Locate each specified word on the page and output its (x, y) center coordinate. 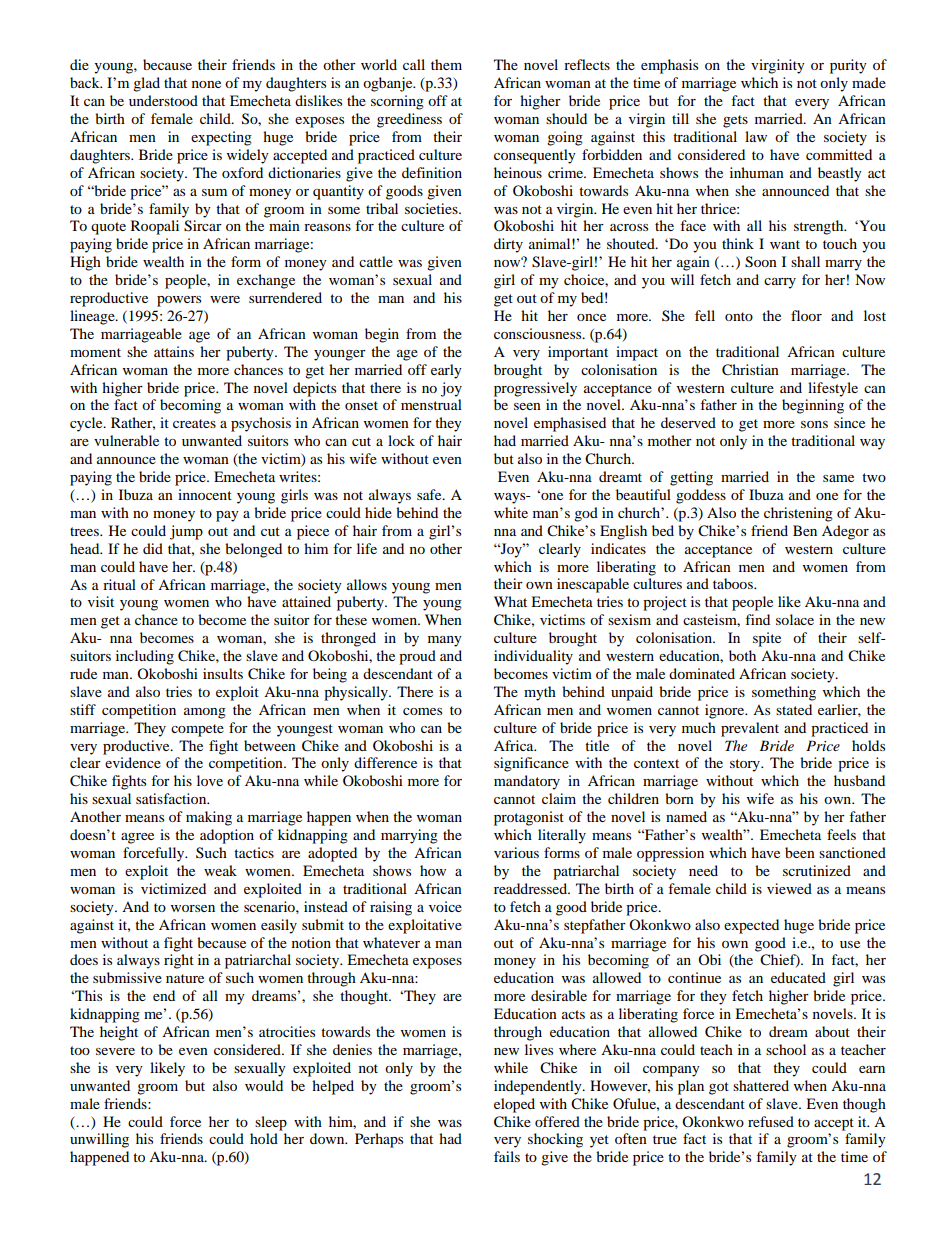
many (445, 641)
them (446, 64)
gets (735, 121)
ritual (119, 584)
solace (795, 619)
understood (163, 100)
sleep (271, 1123)
